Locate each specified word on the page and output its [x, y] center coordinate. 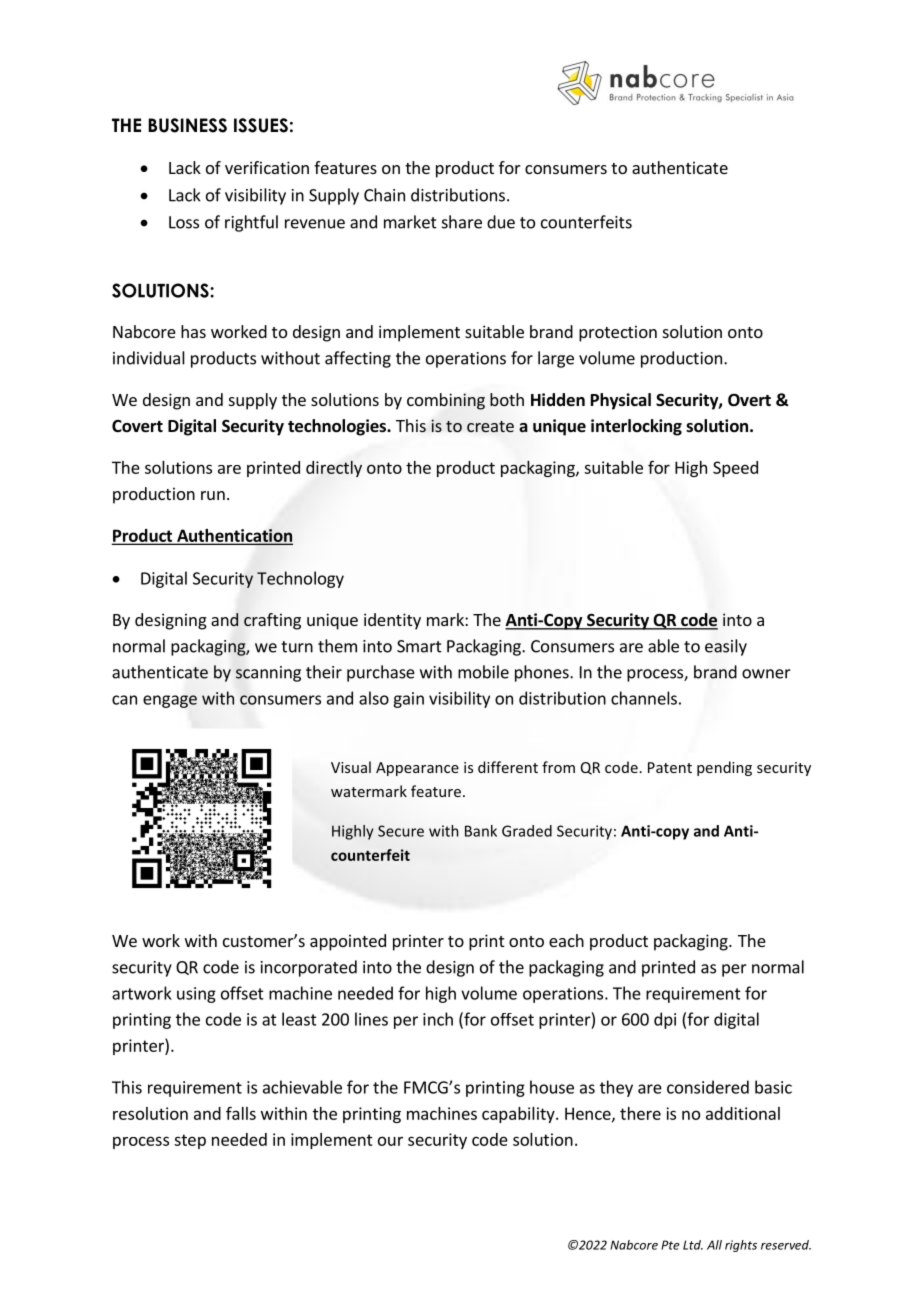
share [462, 222]
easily [726, 647]
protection [618, 333]
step [190, 1141]
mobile [483, 672]
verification [267, 167]
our [390, 1141]
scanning [268, 674]
